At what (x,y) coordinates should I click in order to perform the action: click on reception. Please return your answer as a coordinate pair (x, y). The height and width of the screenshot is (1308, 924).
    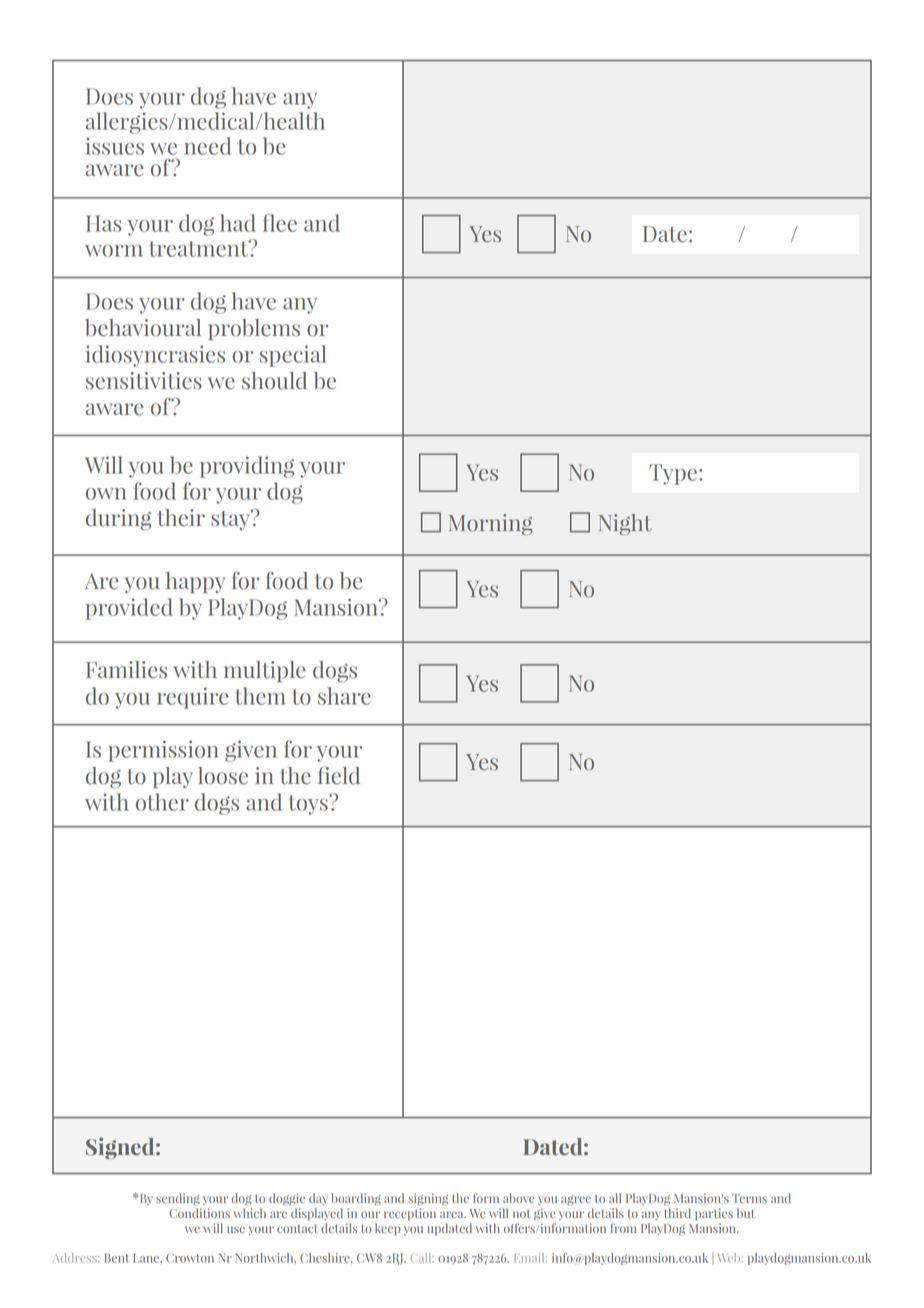
    Looking at the image, I should click on (410, 1214).
